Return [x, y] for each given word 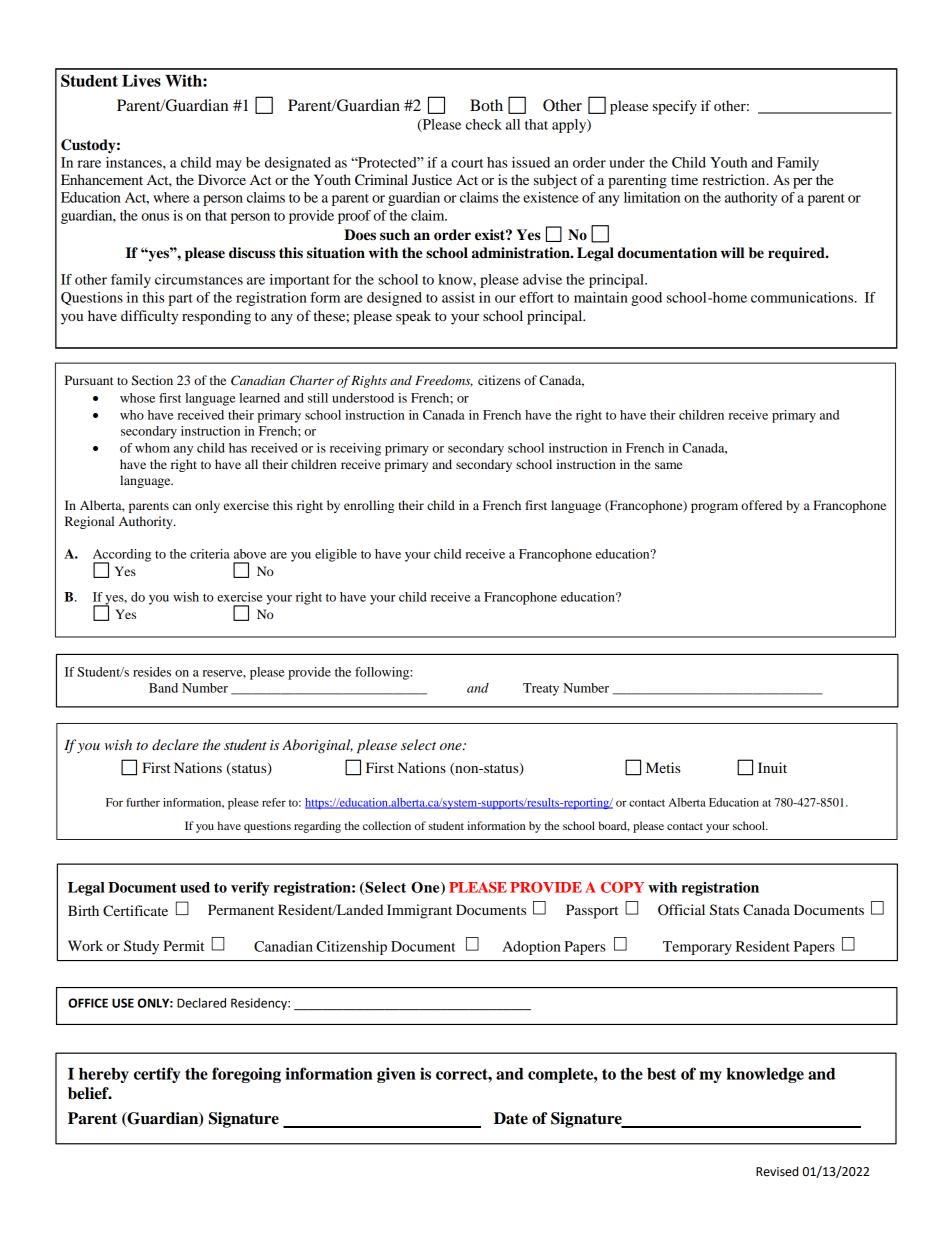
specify [675, 107]
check [484, 124]
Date [511, 1118]
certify [157, 1075]
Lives [141, 80]
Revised [777, 1171]
